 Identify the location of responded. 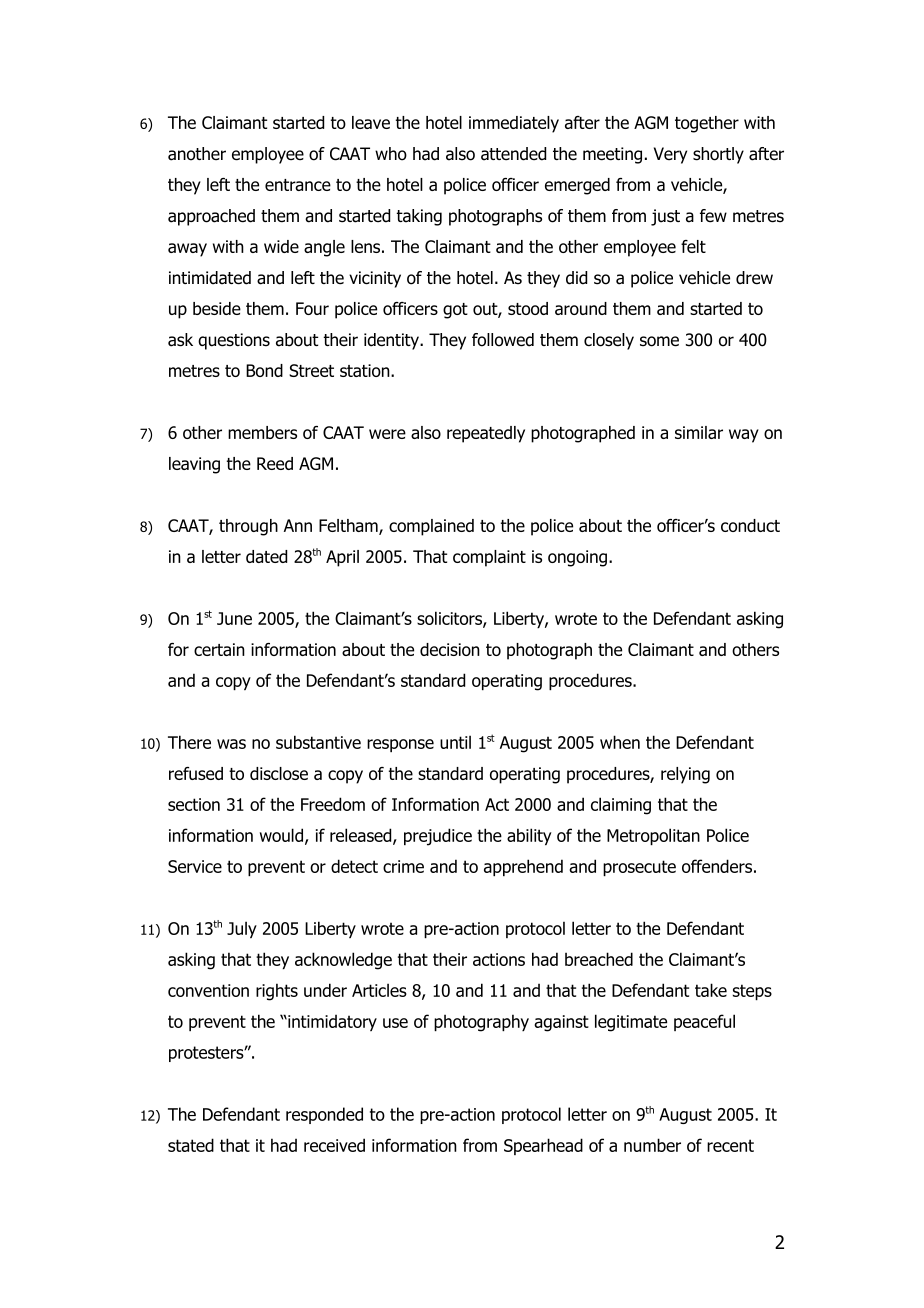
(324, 1115).
